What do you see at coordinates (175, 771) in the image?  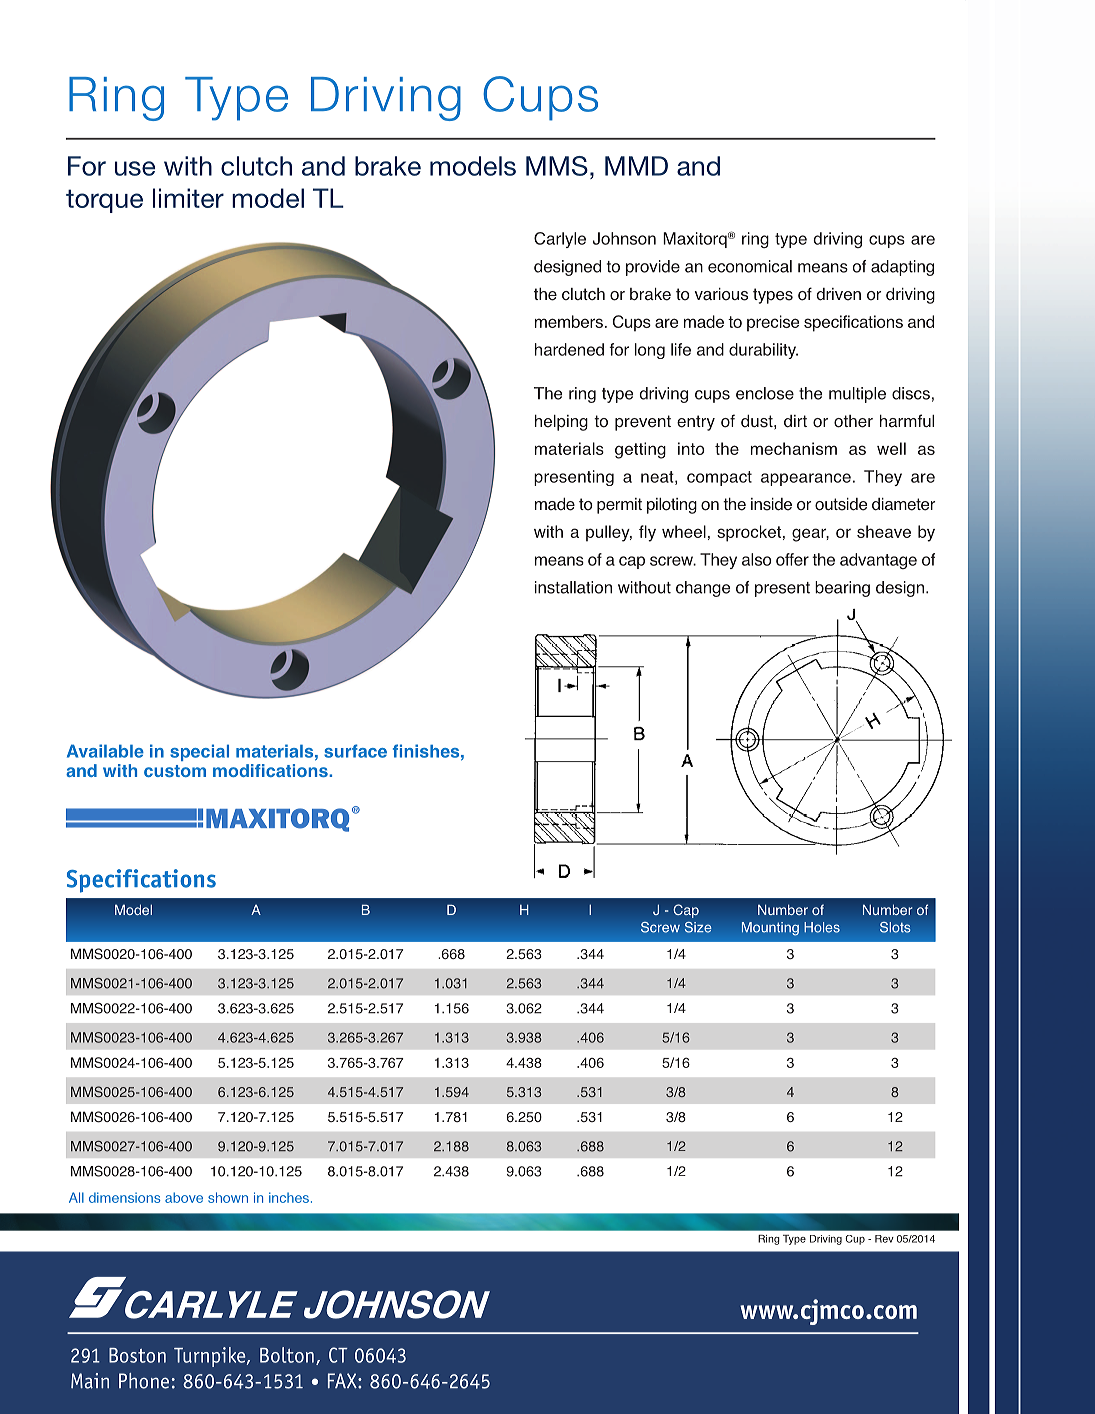 I see `custom` at bounding box center [175, 771].
